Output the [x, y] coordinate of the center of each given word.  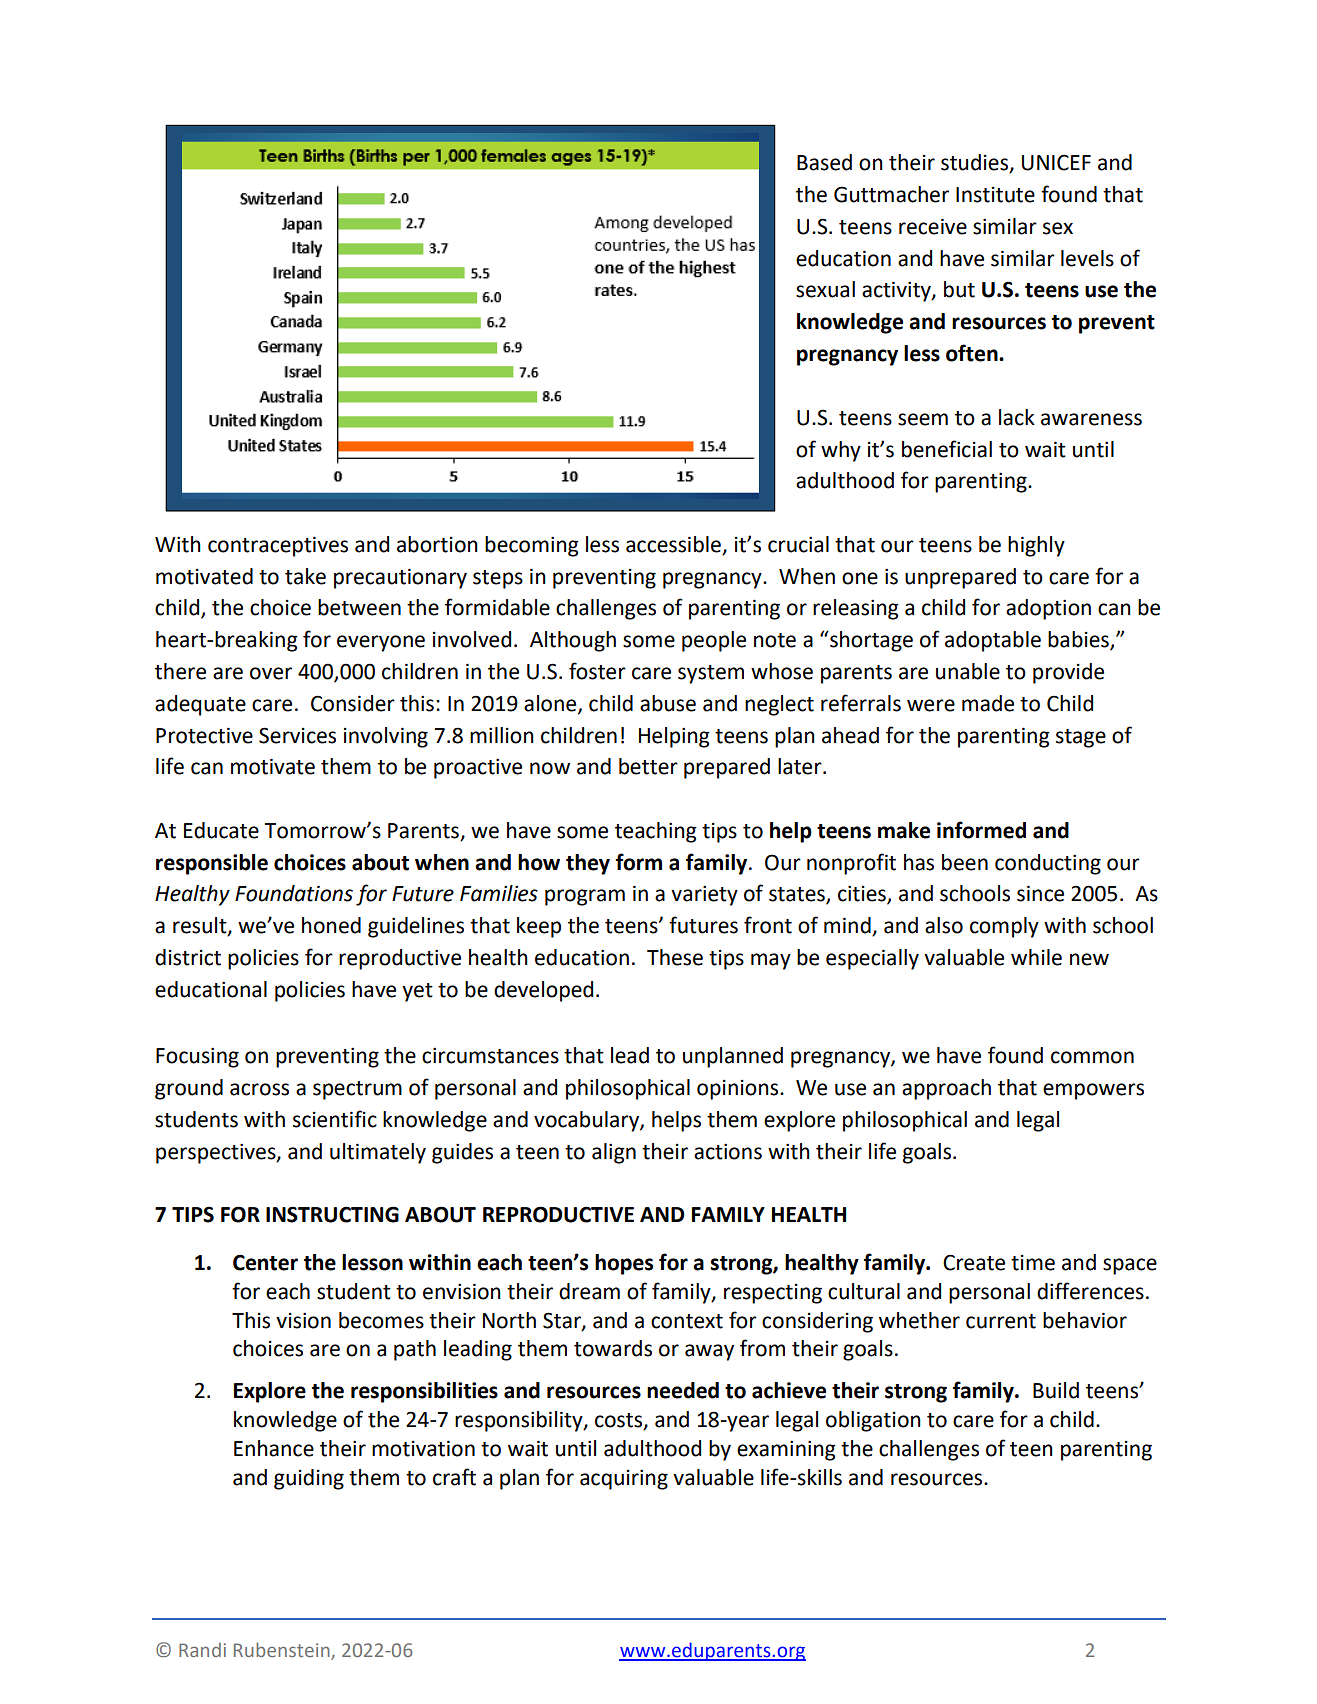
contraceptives [278, 546]
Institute [995, 195]
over [271, 673]
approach [946, 1089]
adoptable [993, 641]
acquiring [624, 1479]
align [614, 1153]
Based [824, 162]
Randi [202, 1650]
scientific [335, 1119]
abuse [668, 703]
